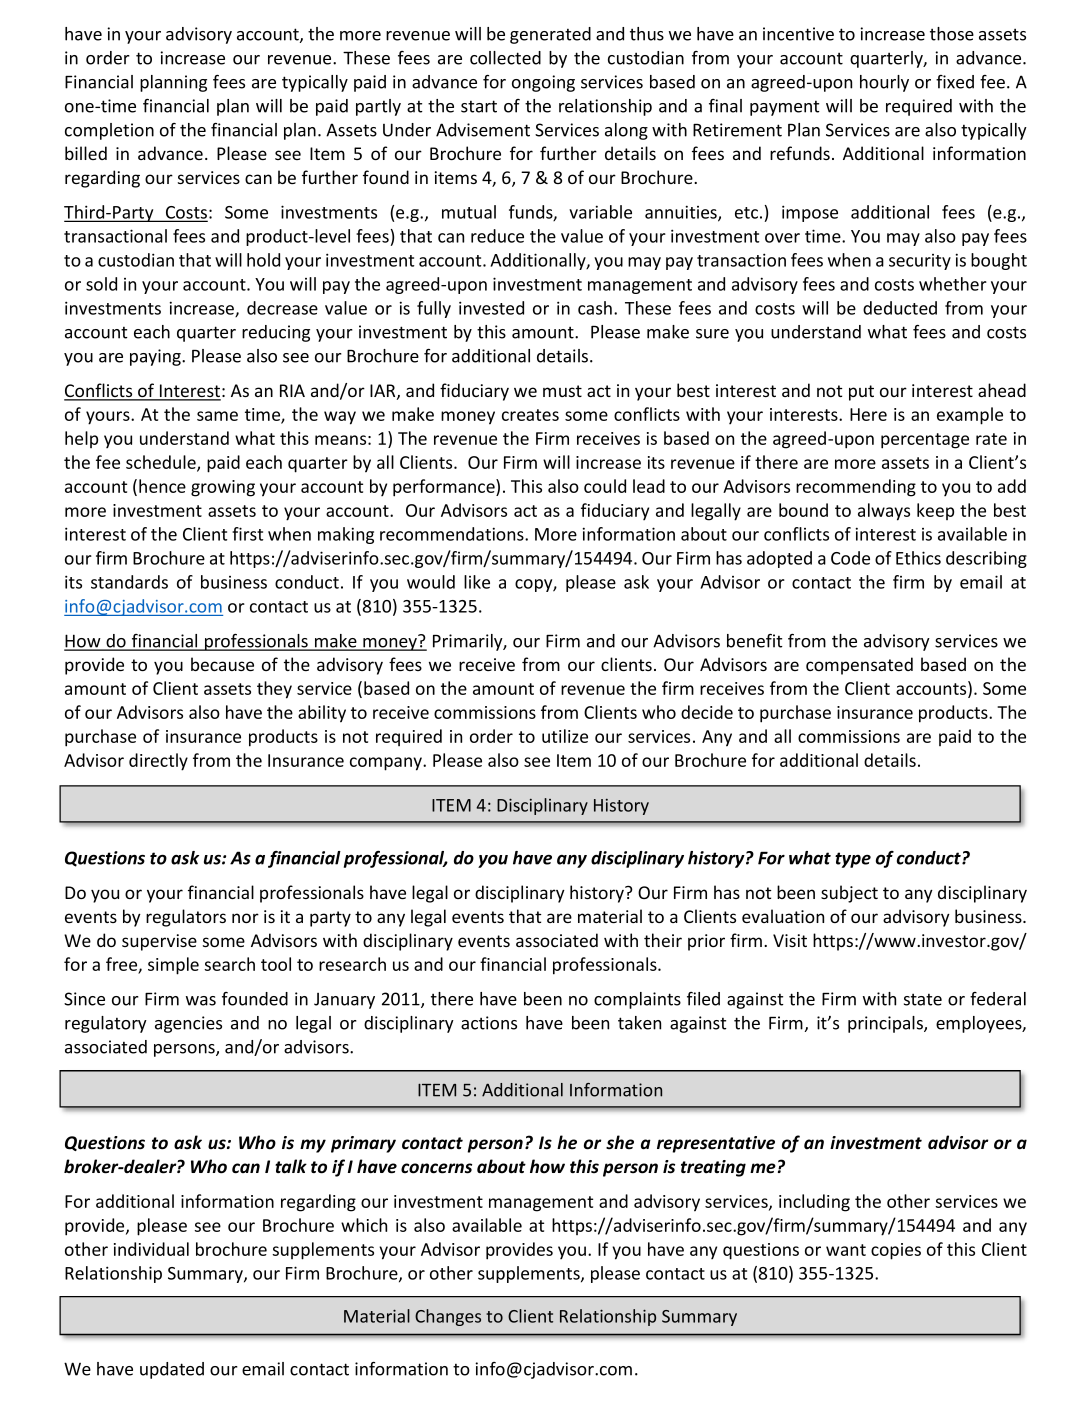 This screenshot has width=1091, height=1412. I want to click on updated, so click(172, 1370).
